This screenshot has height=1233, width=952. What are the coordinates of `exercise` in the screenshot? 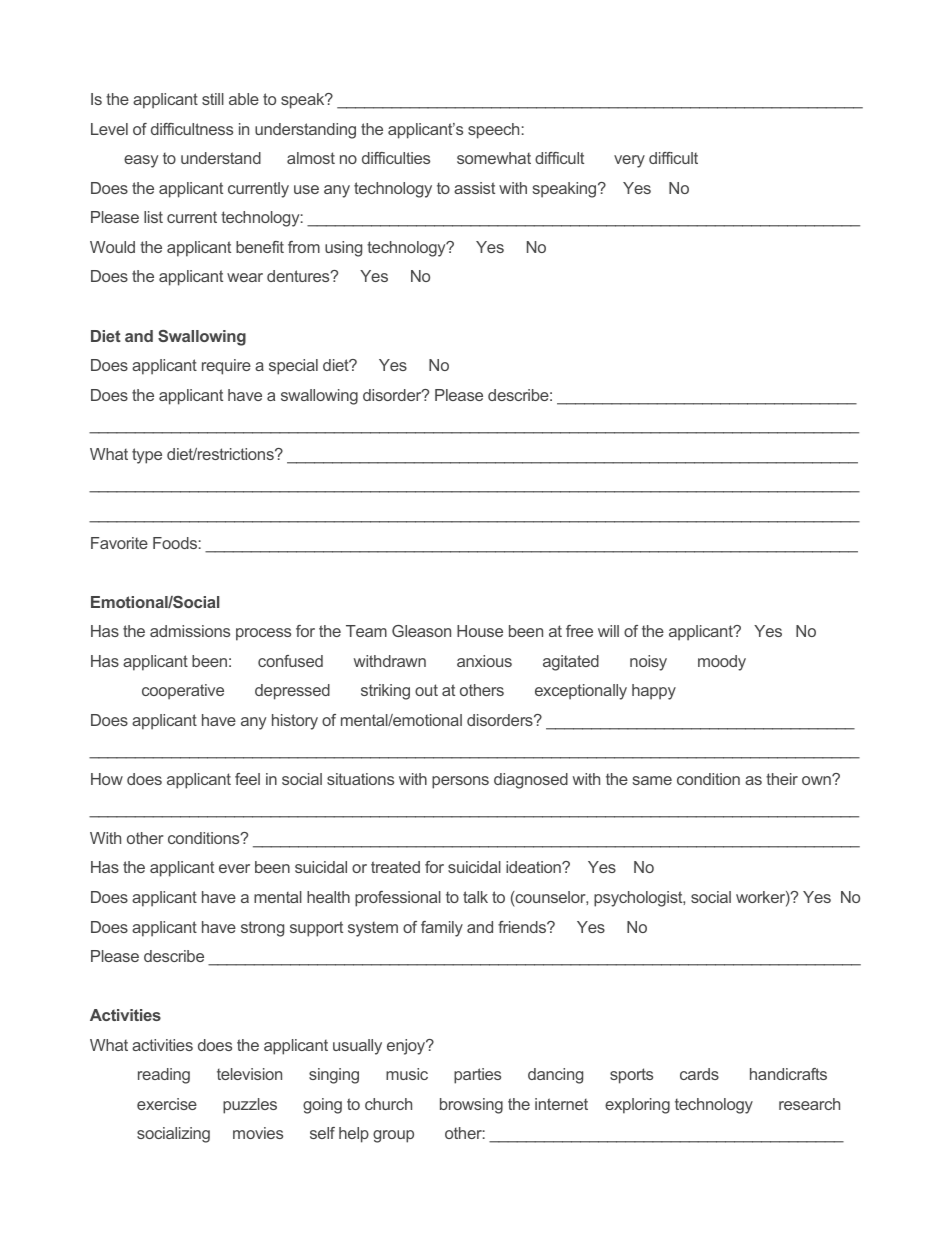 It's located at (167, 1104).
